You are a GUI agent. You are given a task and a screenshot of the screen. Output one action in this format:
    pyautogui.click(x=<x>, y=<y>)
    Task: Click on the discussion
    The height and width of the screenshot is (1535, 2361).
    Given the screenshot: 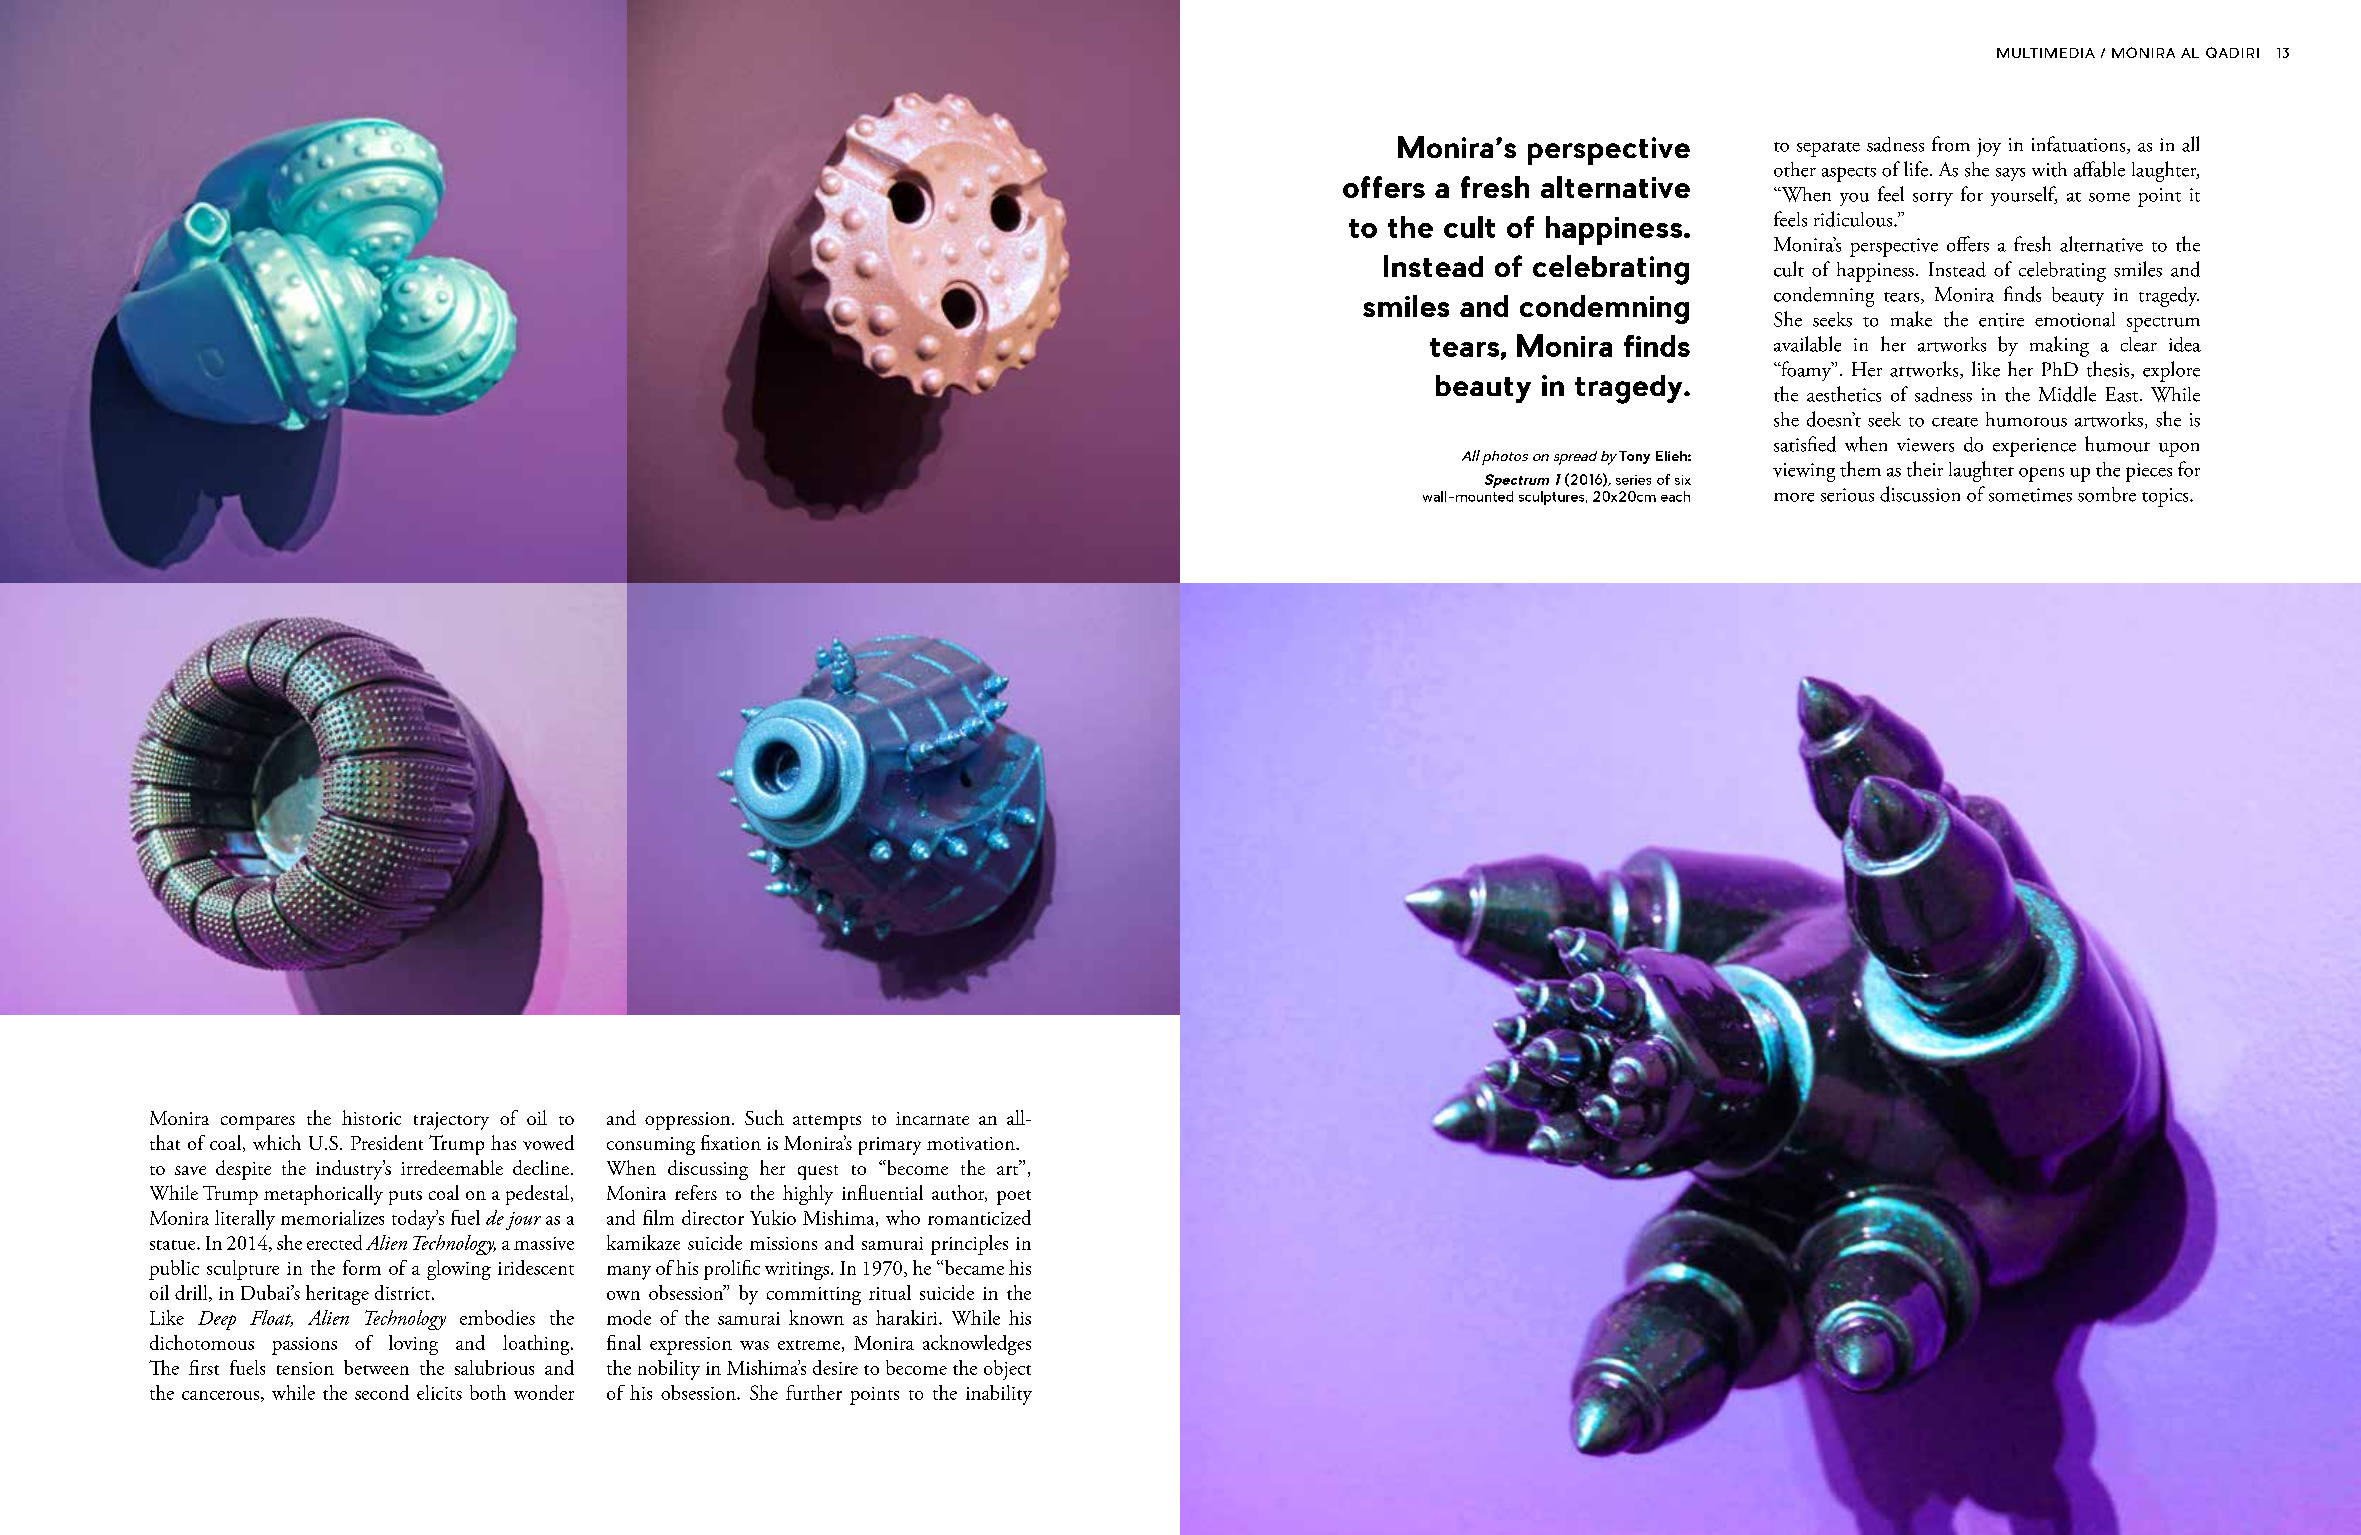 What is the action you would take?
    pyautogui.click(x=1920, y=494)
